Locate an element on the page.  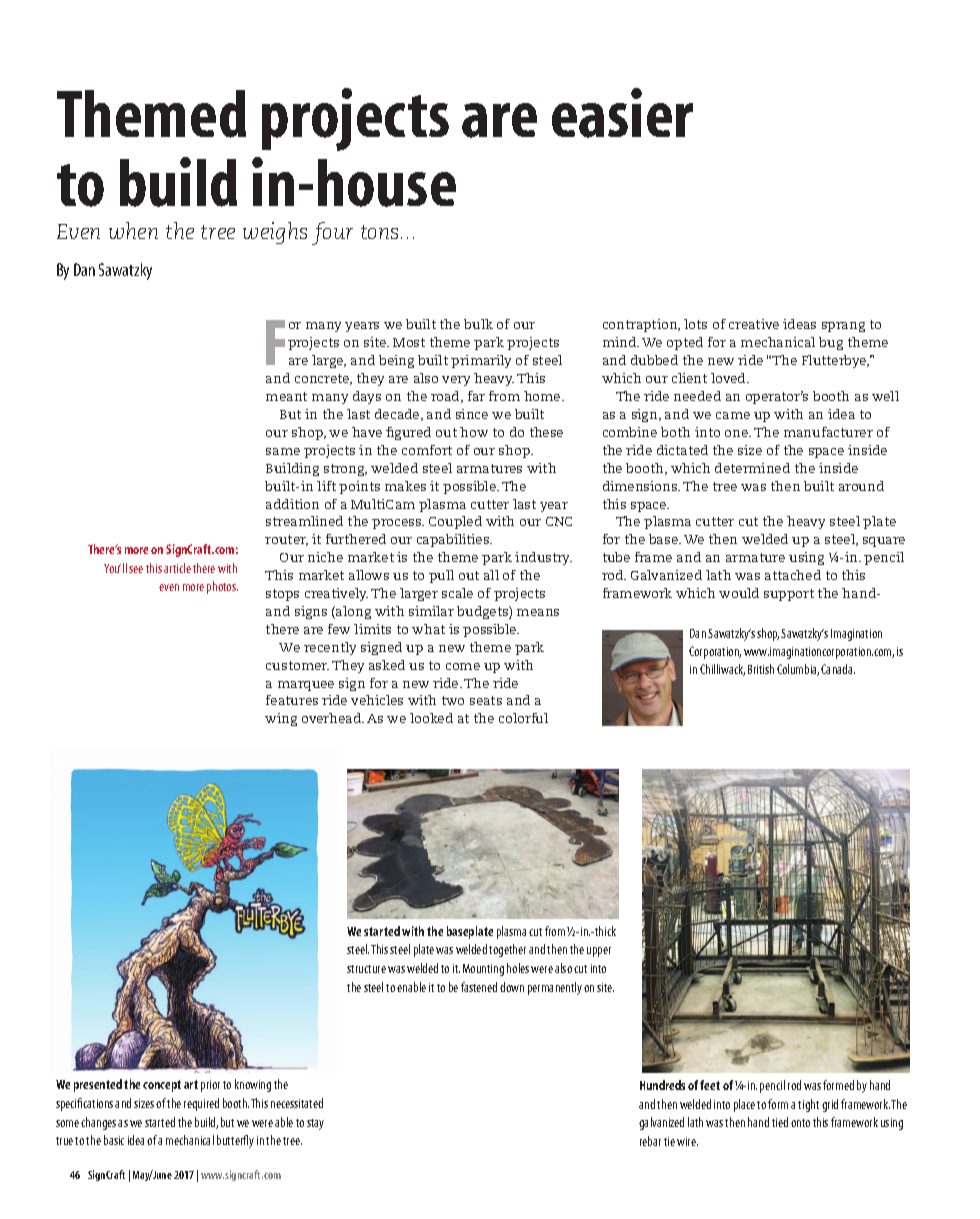
sprang is located at coordinates (843, 327).
